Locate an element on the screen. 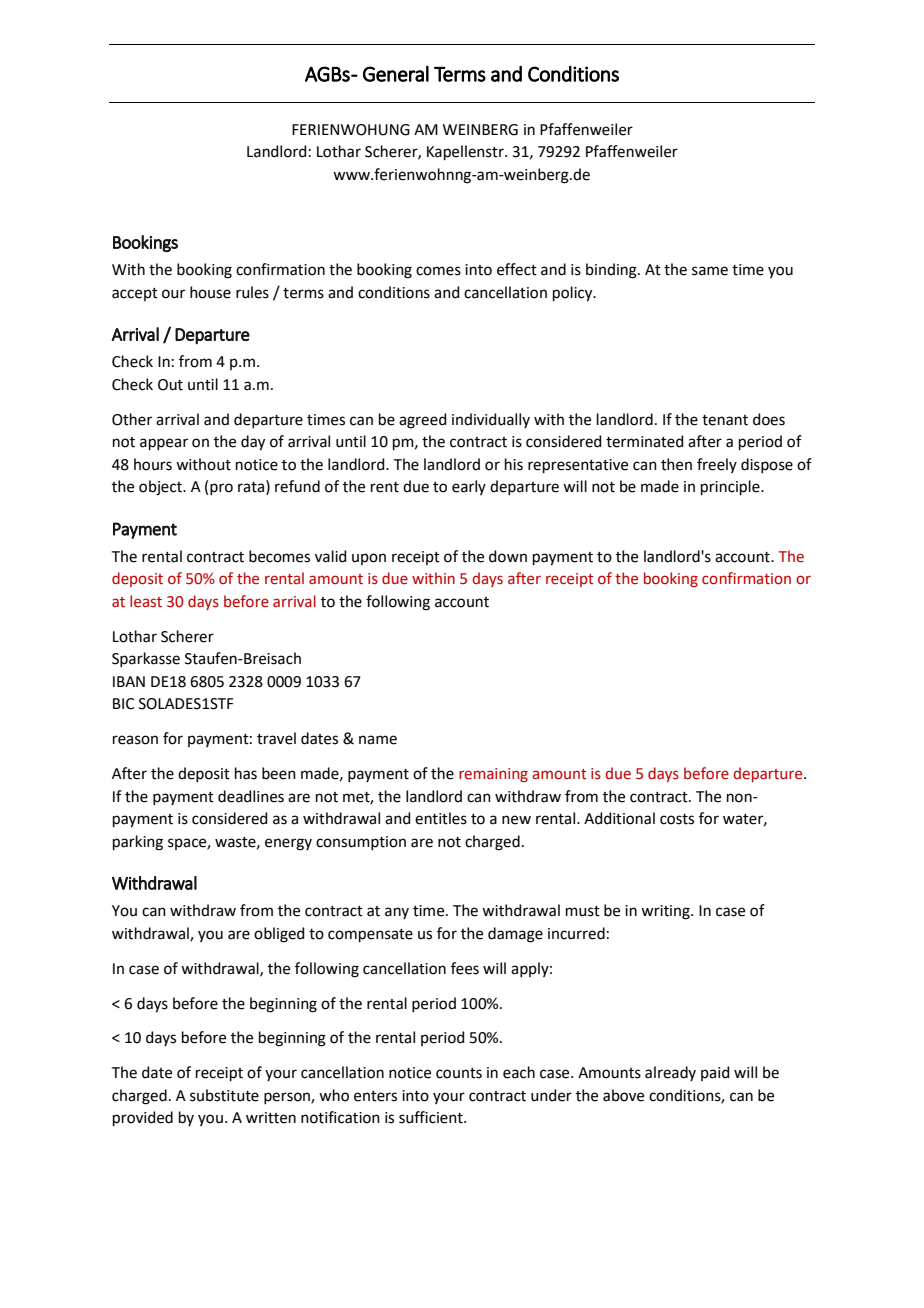 The height and width of the screenshot is (1308, 924). least is located at coordinates (146, 601).
